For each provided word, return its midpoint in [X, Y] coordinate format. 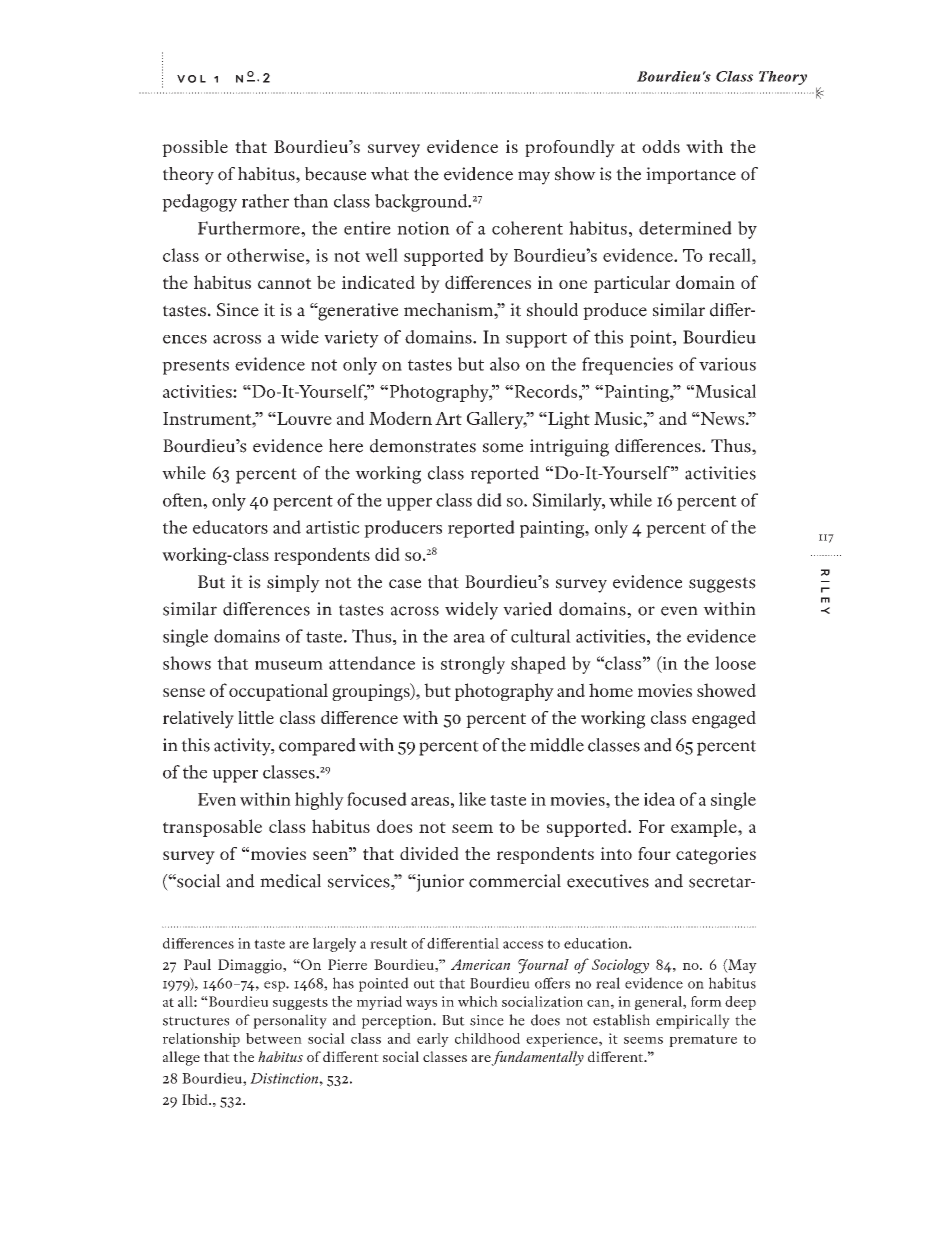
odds [661, 146]
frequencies [627, 366]
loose [735, 663]
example [705, 828]
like [472, 799]
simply [293, 584]
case [405, 584]
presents [195, 367]
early [433, 1040]
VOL [191, 79]
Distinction [285, 1078]
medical [290, 881]
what [390, 174]
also [505, 364]
